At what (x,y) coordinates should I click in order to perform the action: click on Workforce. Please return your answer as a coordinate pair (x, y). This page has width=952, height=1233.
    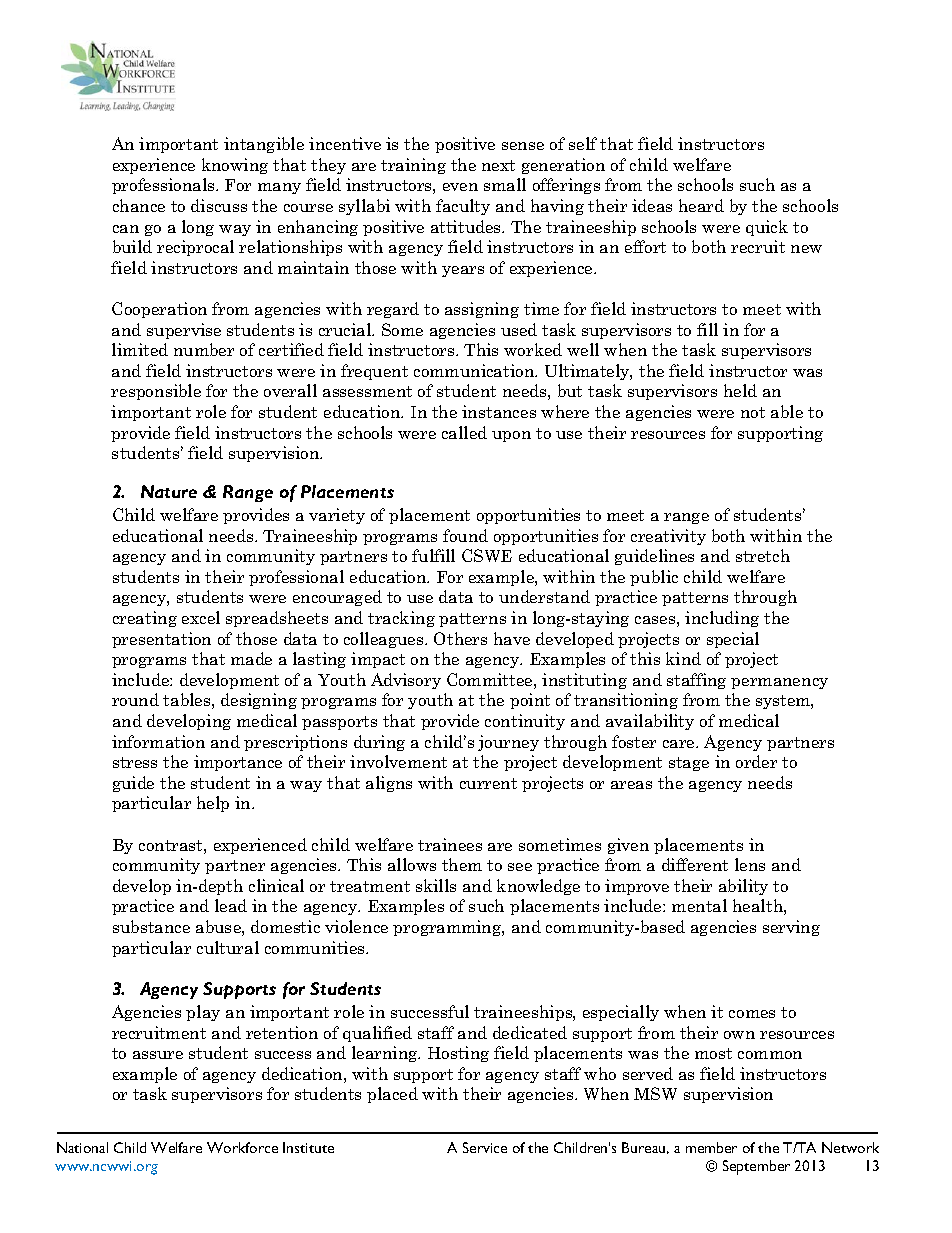
    Looking at the image, I should click on (242, 1147).
